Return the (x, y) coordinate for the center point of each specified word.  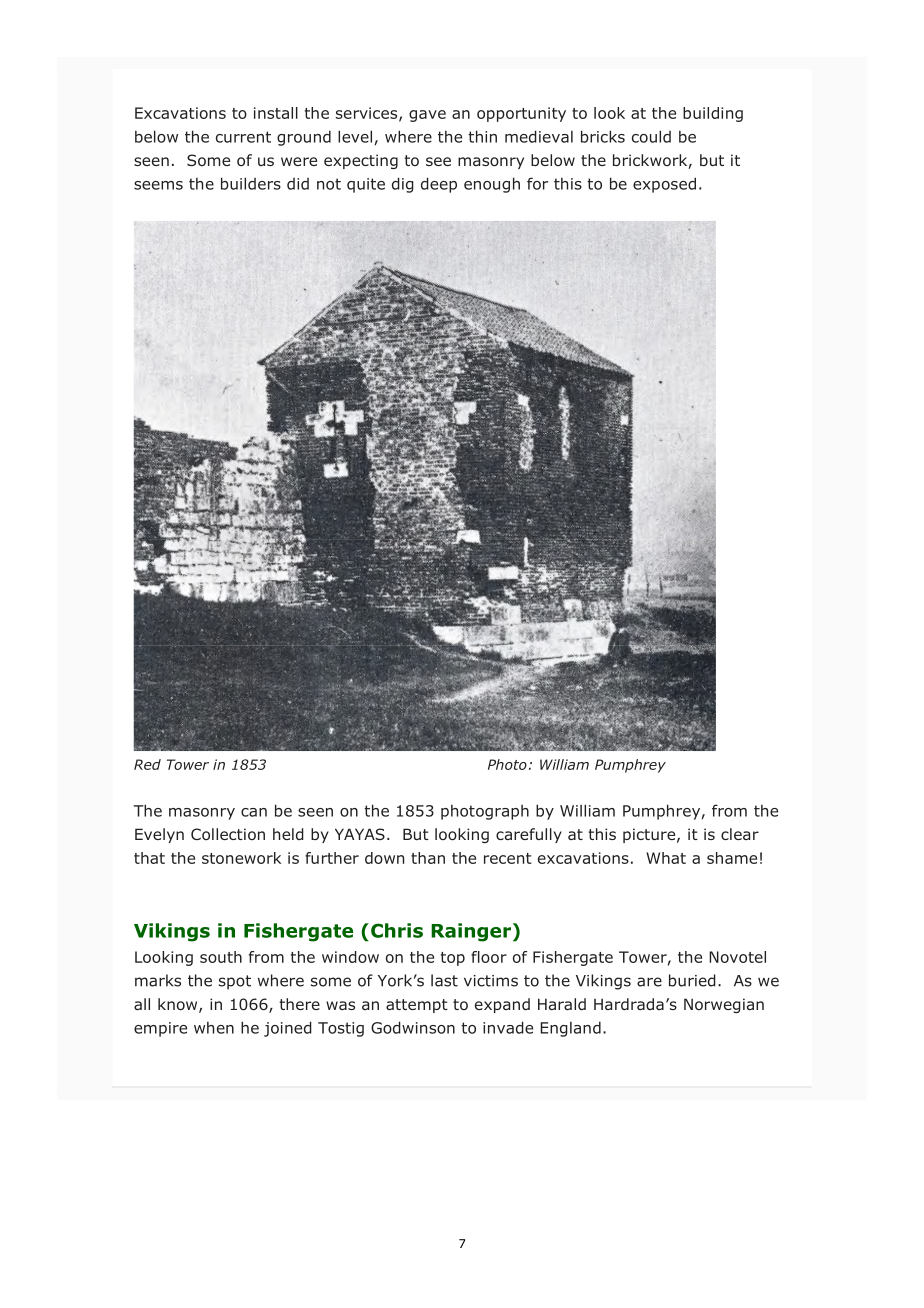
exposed (664, 185)
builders (251, 183)
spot (235, 982)
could (651, 136)
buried (692, 980)
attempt (417, 1006)
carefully (529, 835)
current (243, 137)
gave (427, 116)
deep (439, 185)
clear (740, 834)
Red (147, 764)
